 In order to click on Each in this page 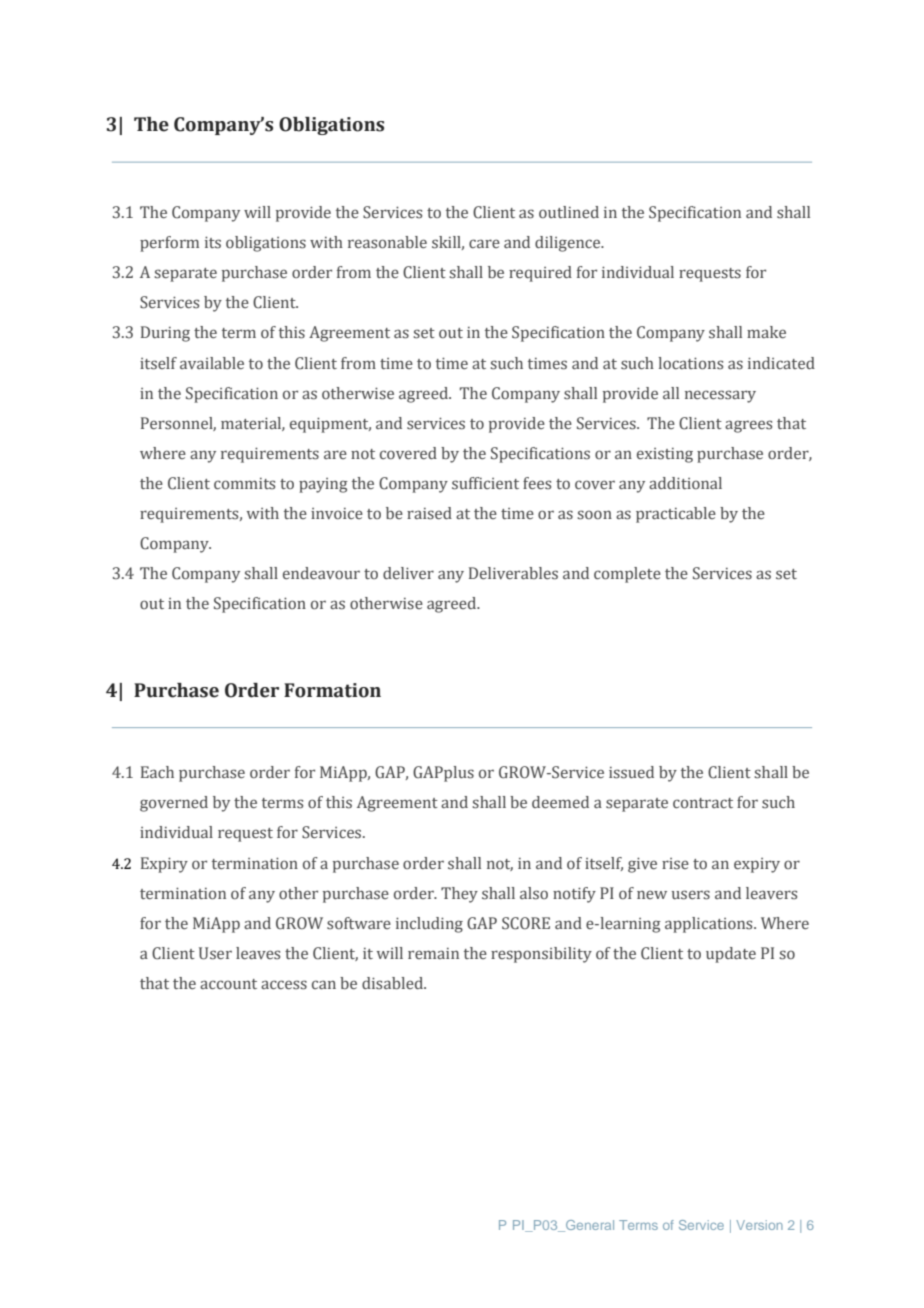, I will do `click(157, 772)`.
